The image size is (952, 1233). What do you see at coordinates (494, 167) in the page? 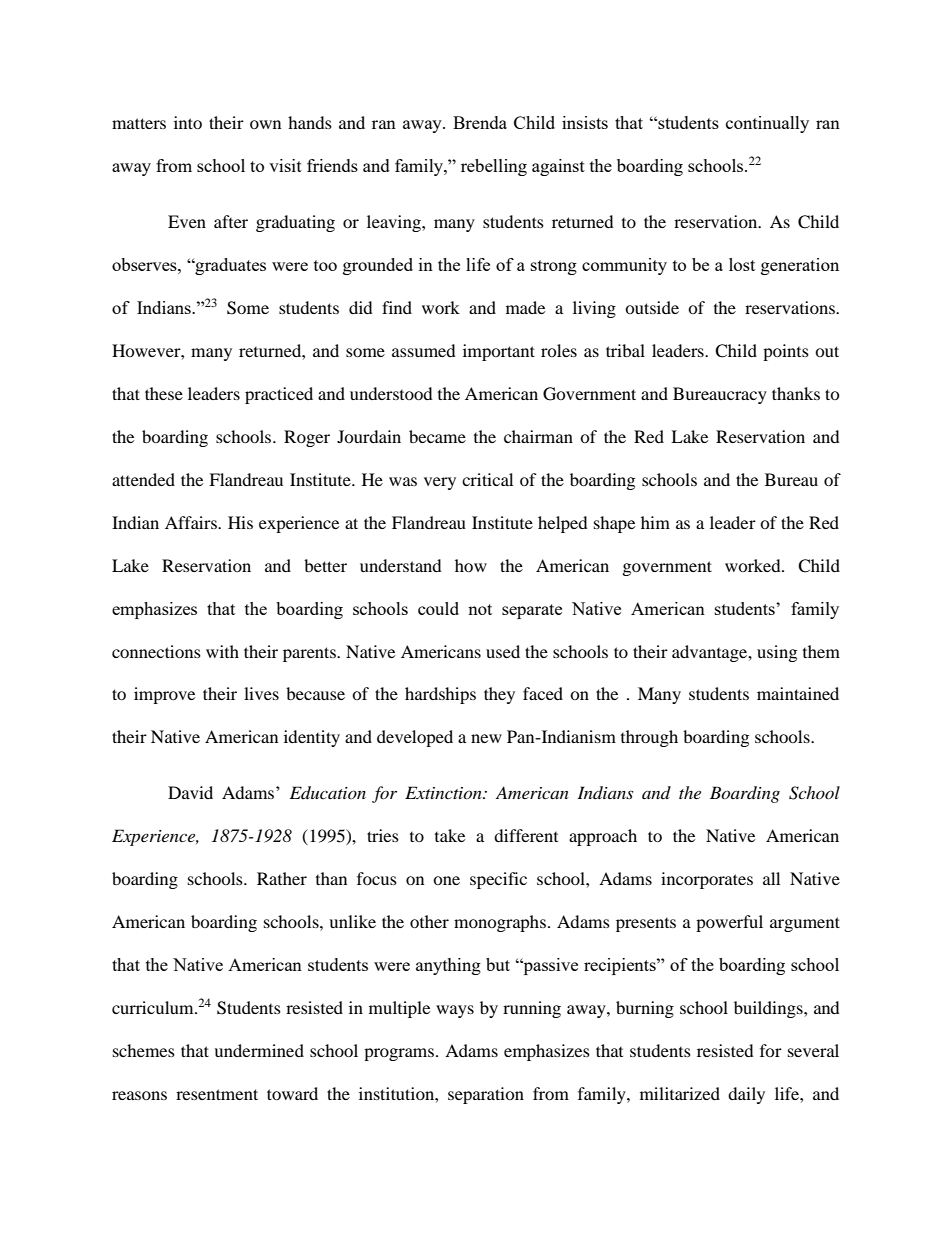
I see `rebelling` at bounding box center [494, 167].
